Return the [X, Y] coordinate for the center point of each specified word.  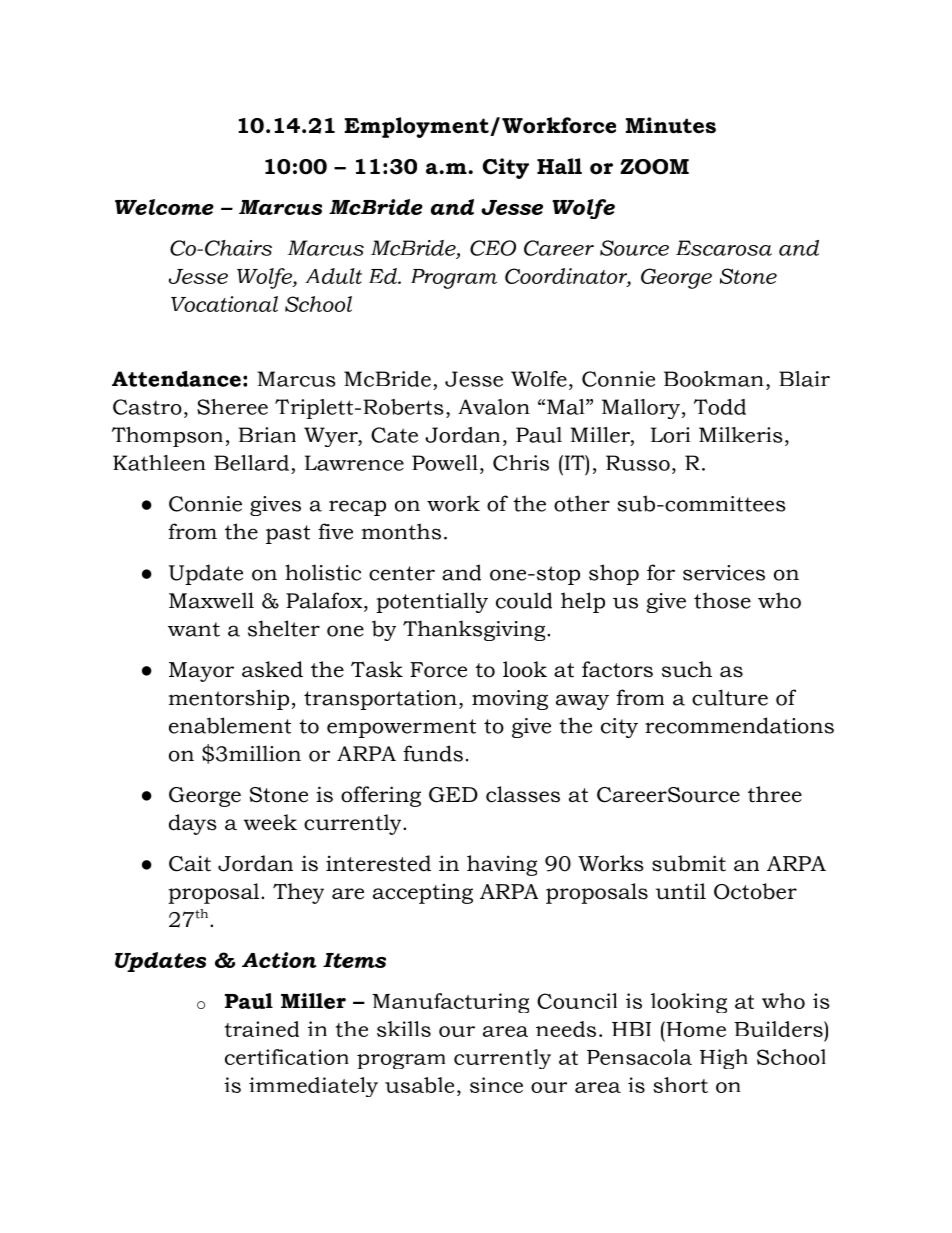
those [722, 600]
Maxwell [211, 600]
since [496, 1085]
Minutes [671, 125]
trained [262, 1029]
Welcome [164, 207]
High [724, 1059]
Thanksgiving [475, 630]
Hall [559, 166]
